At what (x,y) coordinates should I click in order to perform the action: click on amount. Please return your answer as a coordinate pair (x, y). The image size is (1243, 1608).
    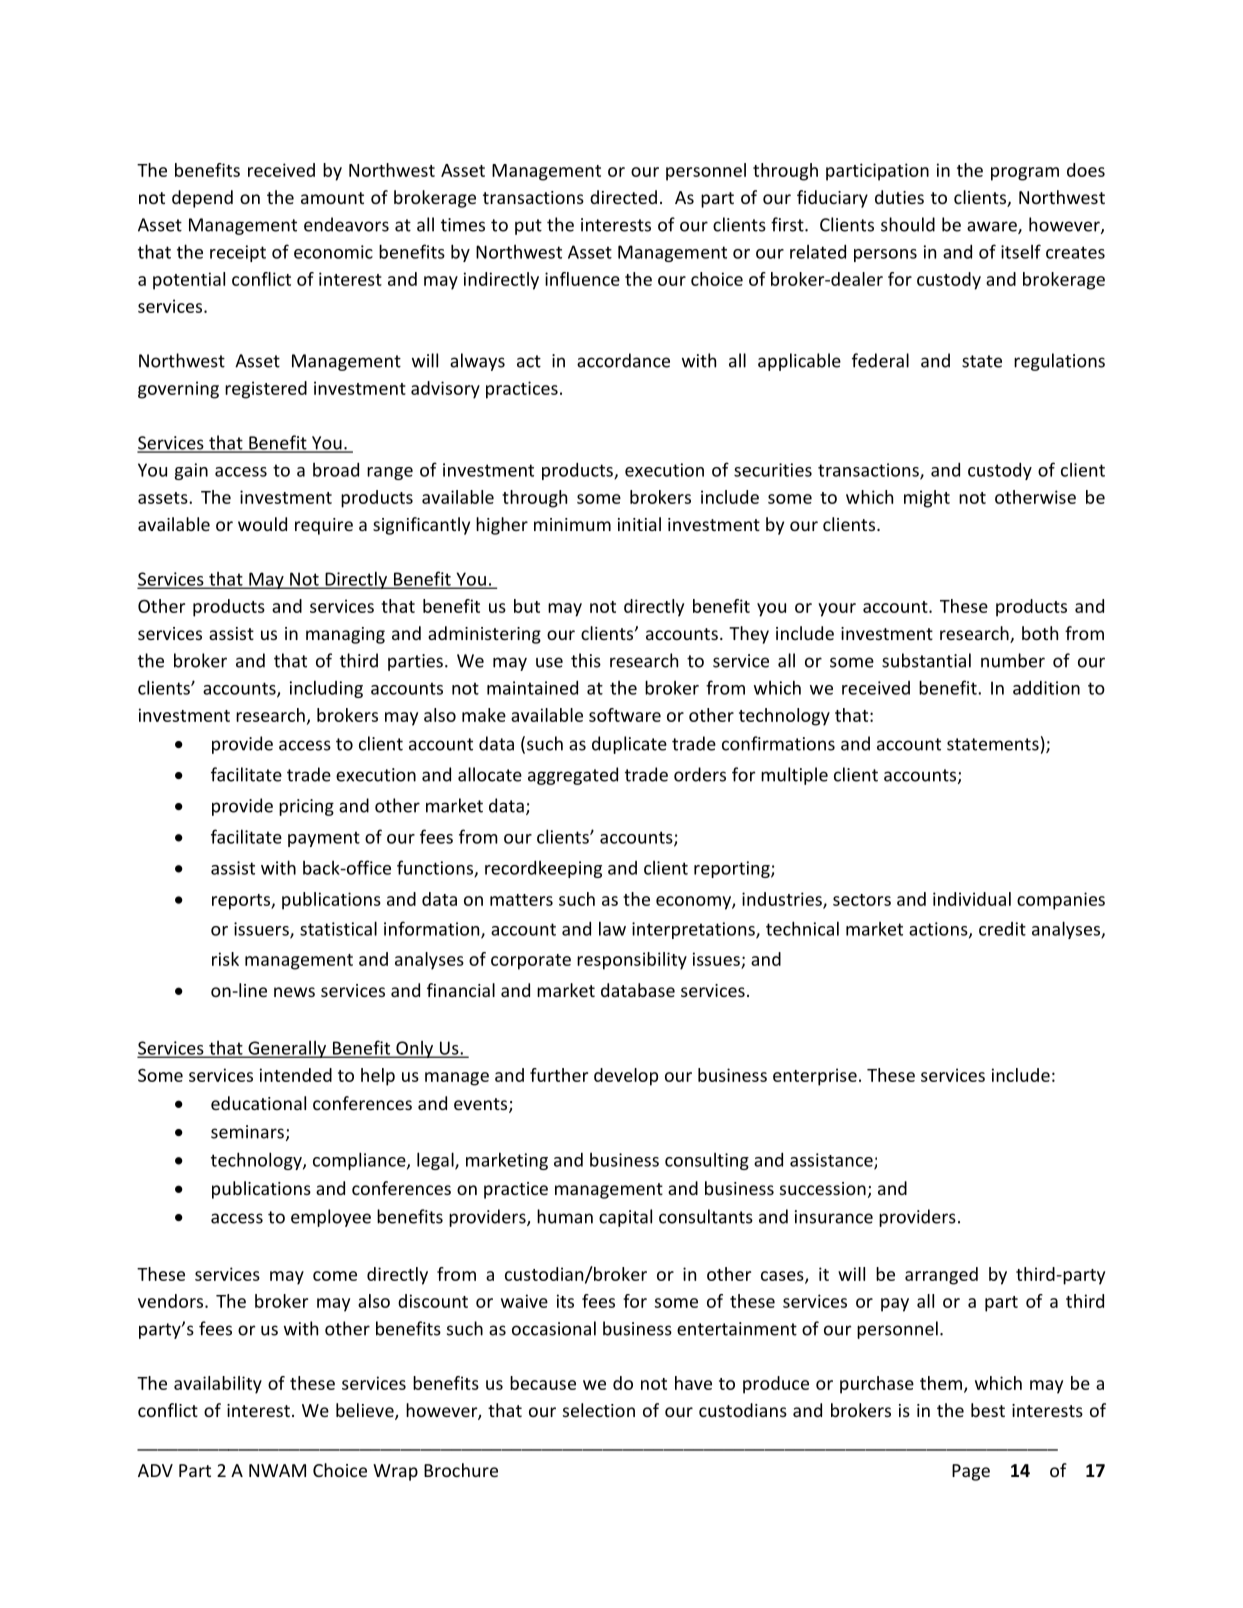
    Looking at the image, I should click on (332, 198).
